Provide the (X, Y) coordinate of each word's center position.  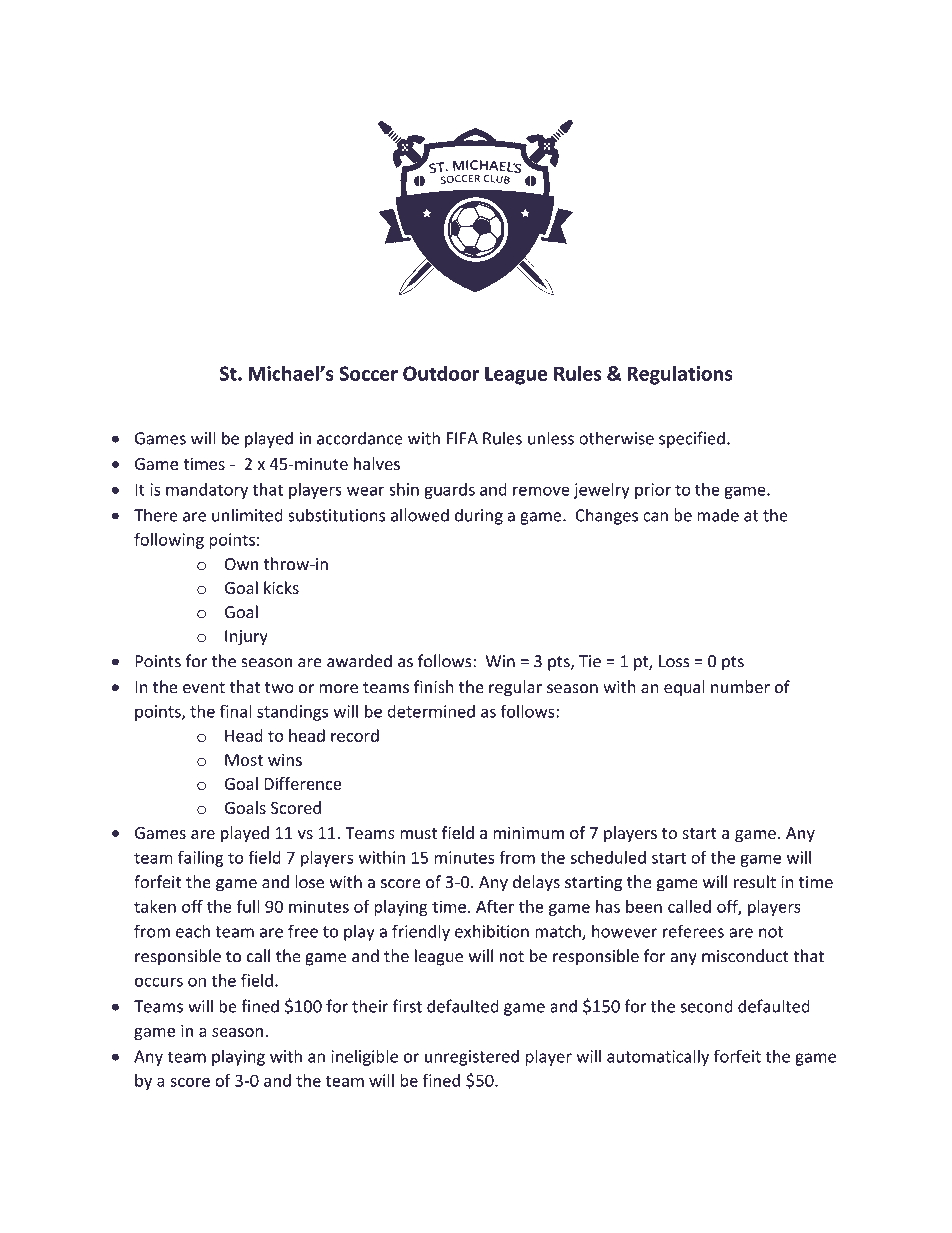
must (418, 833)
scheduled (608, 857)
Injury (246, 638)
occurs (159, 982)
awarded (359, 661)
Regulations (680, 375)
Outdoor (441, 373)
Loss (674, 661)
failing (201, 859)
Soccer (368, 373)
